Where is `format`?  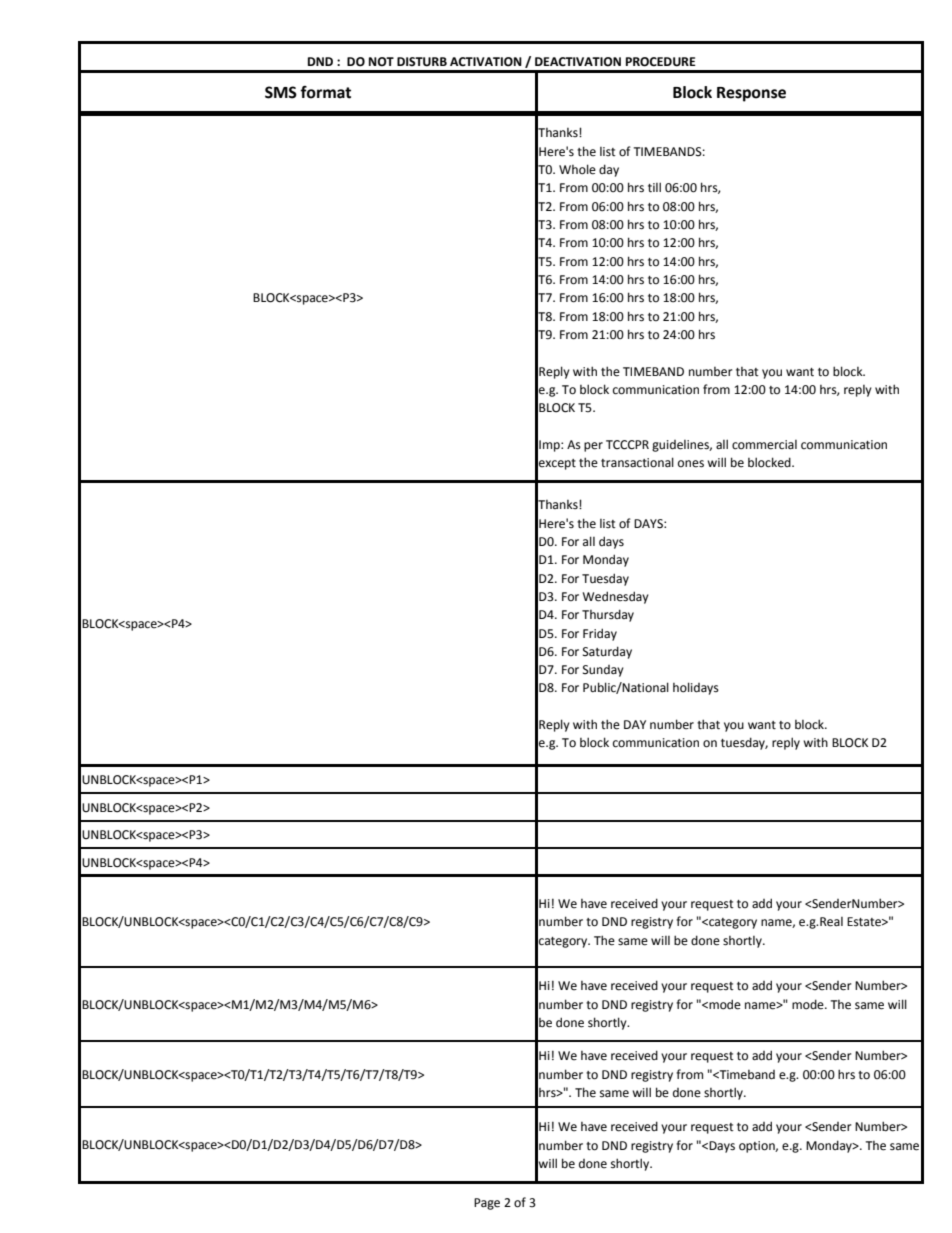
format is located at coordinates (325, 92).
